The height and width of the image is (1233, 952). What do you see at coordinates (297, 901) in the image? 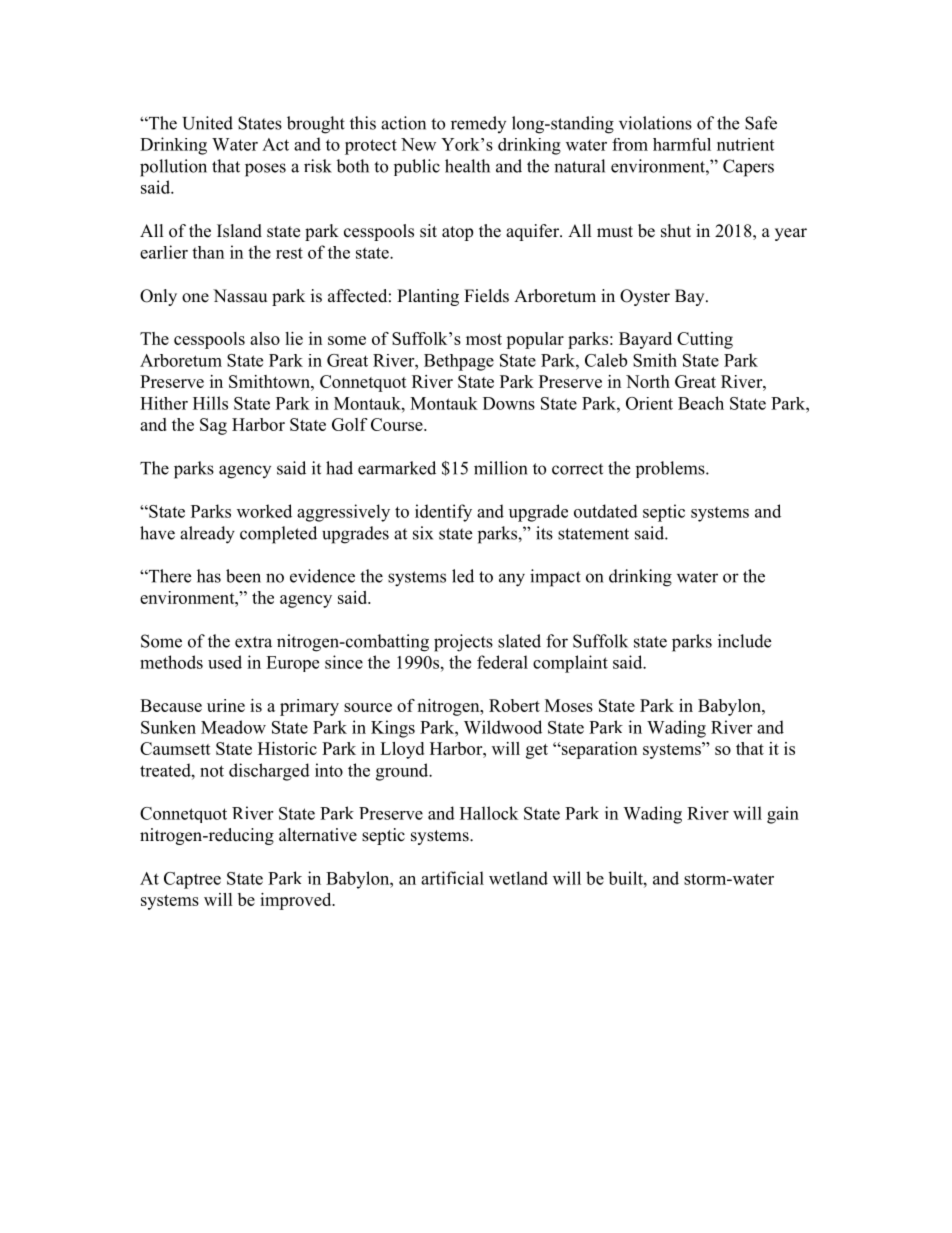
I see `improved` at bounding box center [297, 901].
